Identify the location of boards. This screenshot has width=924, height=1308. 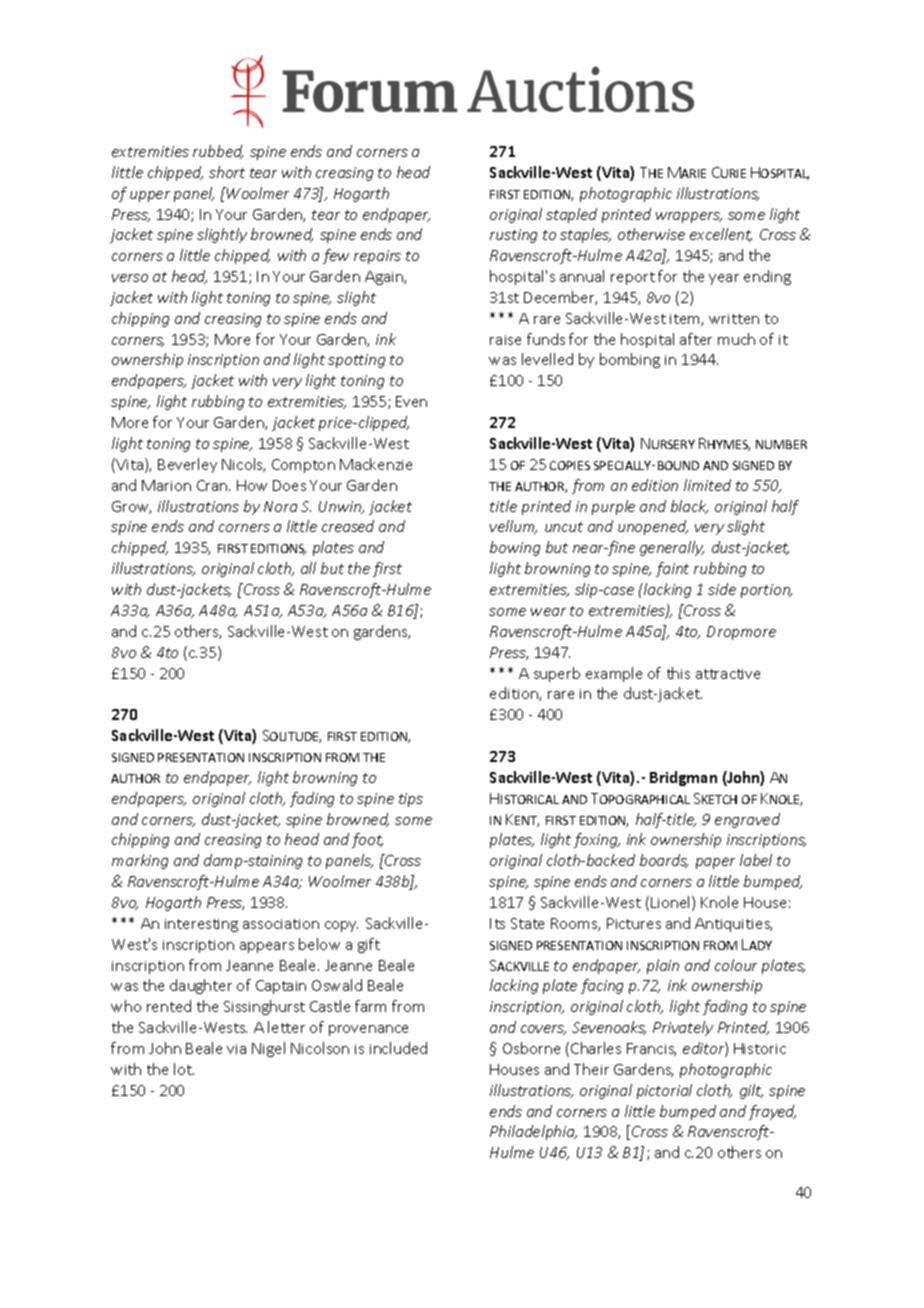
(664, 861).
